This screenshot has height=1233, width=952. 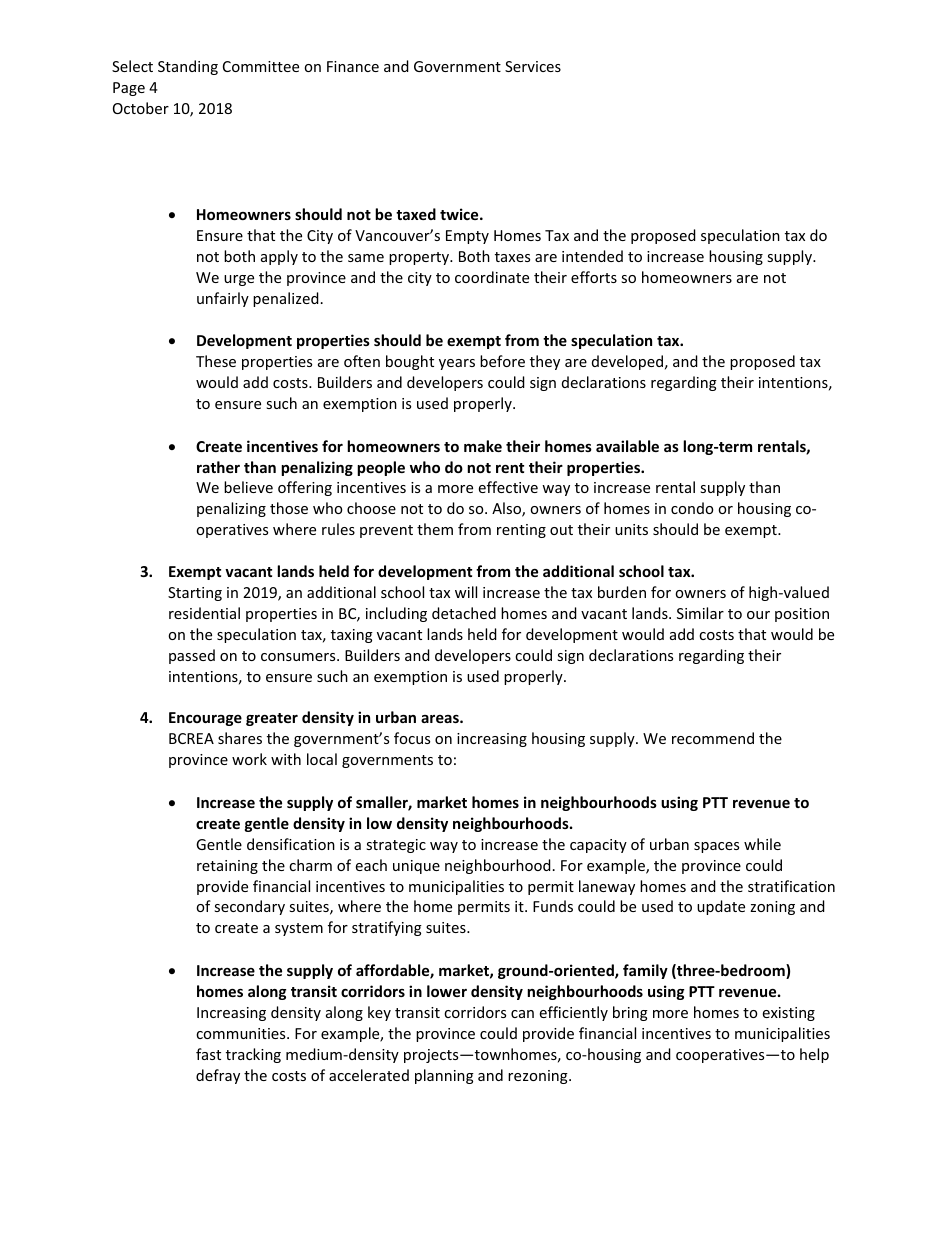 I want to click on intended, so click(x=592, y=256).
